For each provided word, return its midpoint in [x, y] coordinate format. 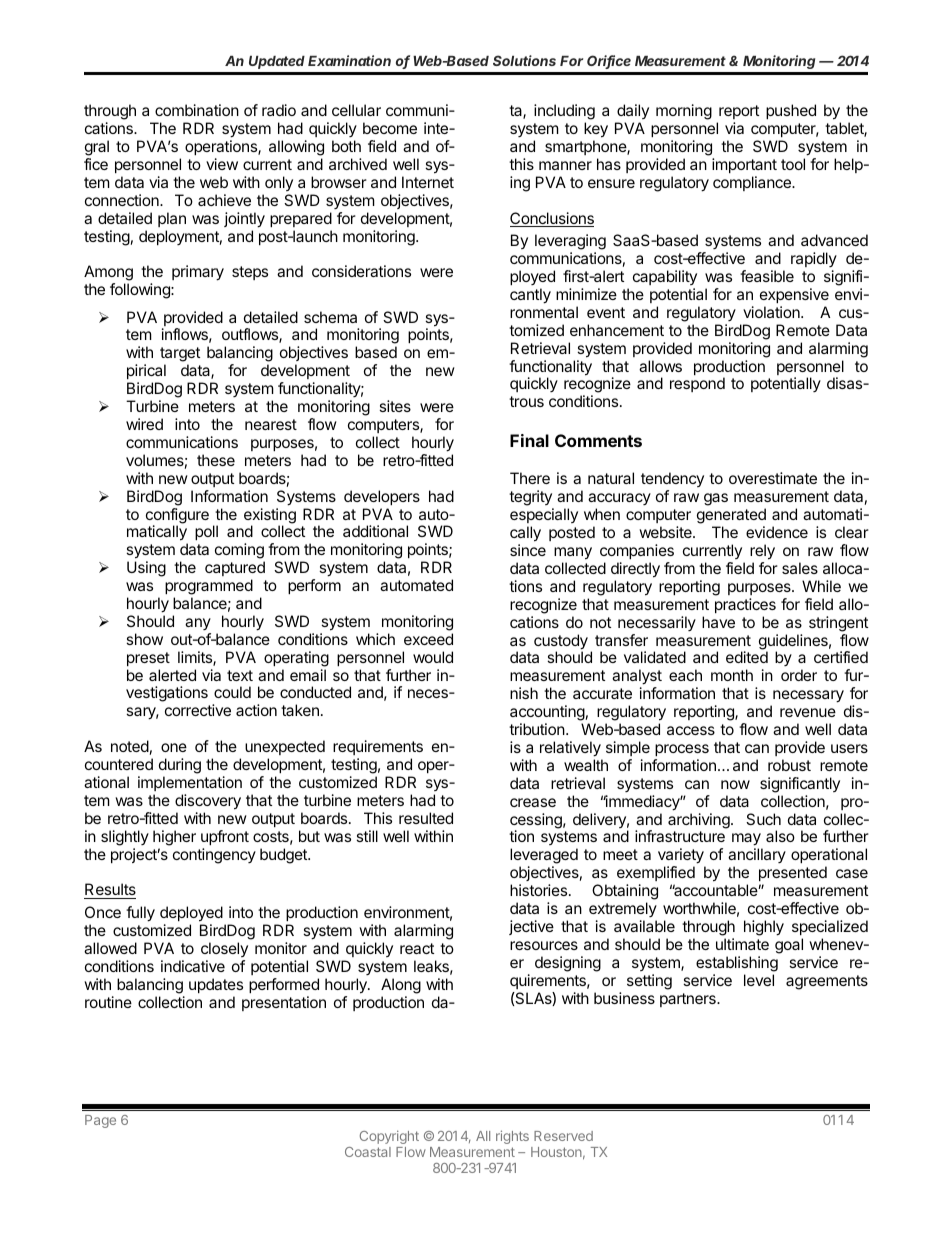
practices [745, 605]
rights [512, 1137]
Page [100, 1121]
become [390, 128]
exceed [428, 639]
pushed [791, 111]
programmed [209, 588]
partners [689, 1000]
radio [279, 110]
